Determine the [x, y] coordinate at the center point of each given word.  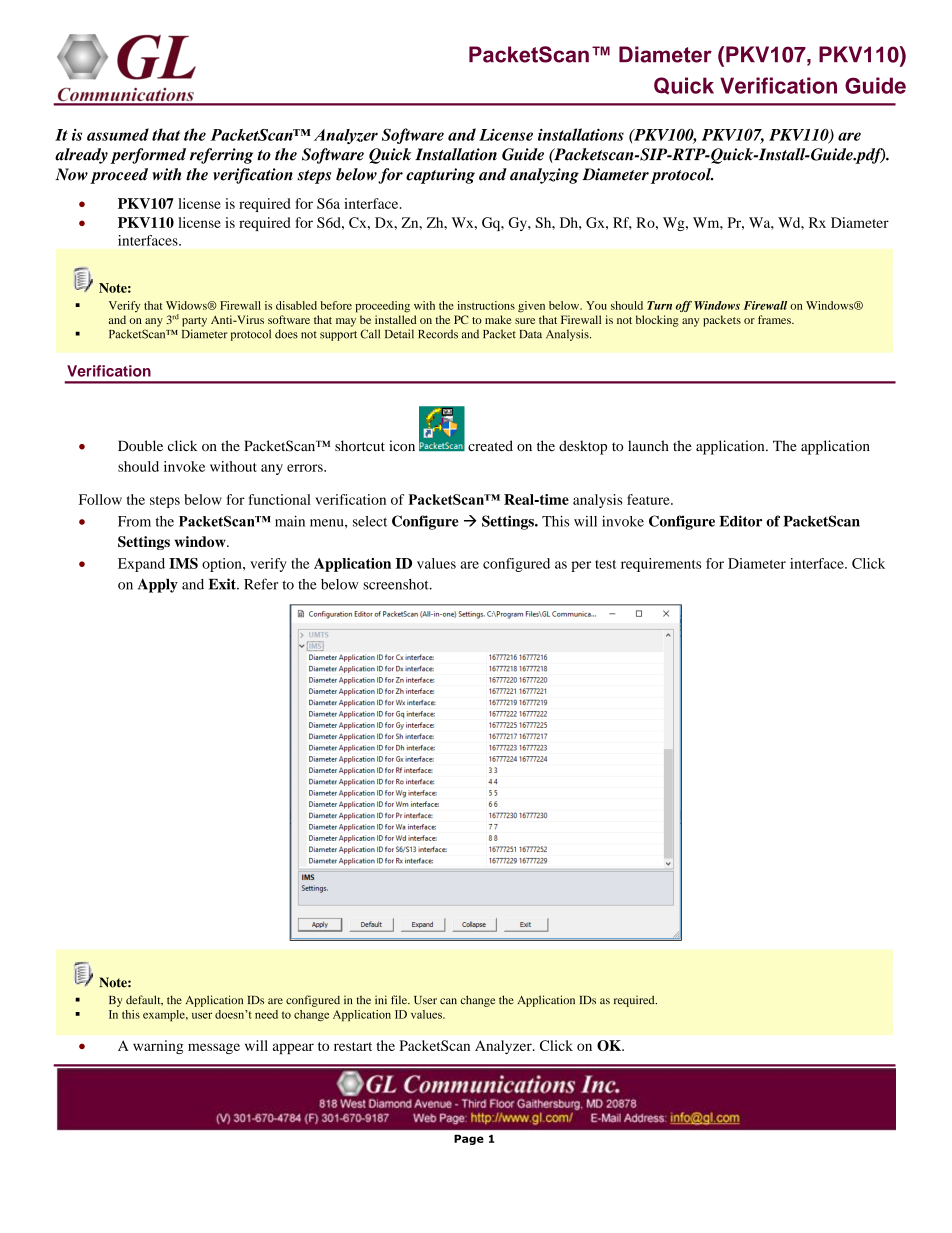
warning [158, 1047]
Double [140, 446]
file [400, 1000]
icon [402, 446]
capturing [440, 176]
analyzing [544, 176]
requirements [661, 565]
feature [649, 499]
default [144, 1000]
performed [148, 156]
